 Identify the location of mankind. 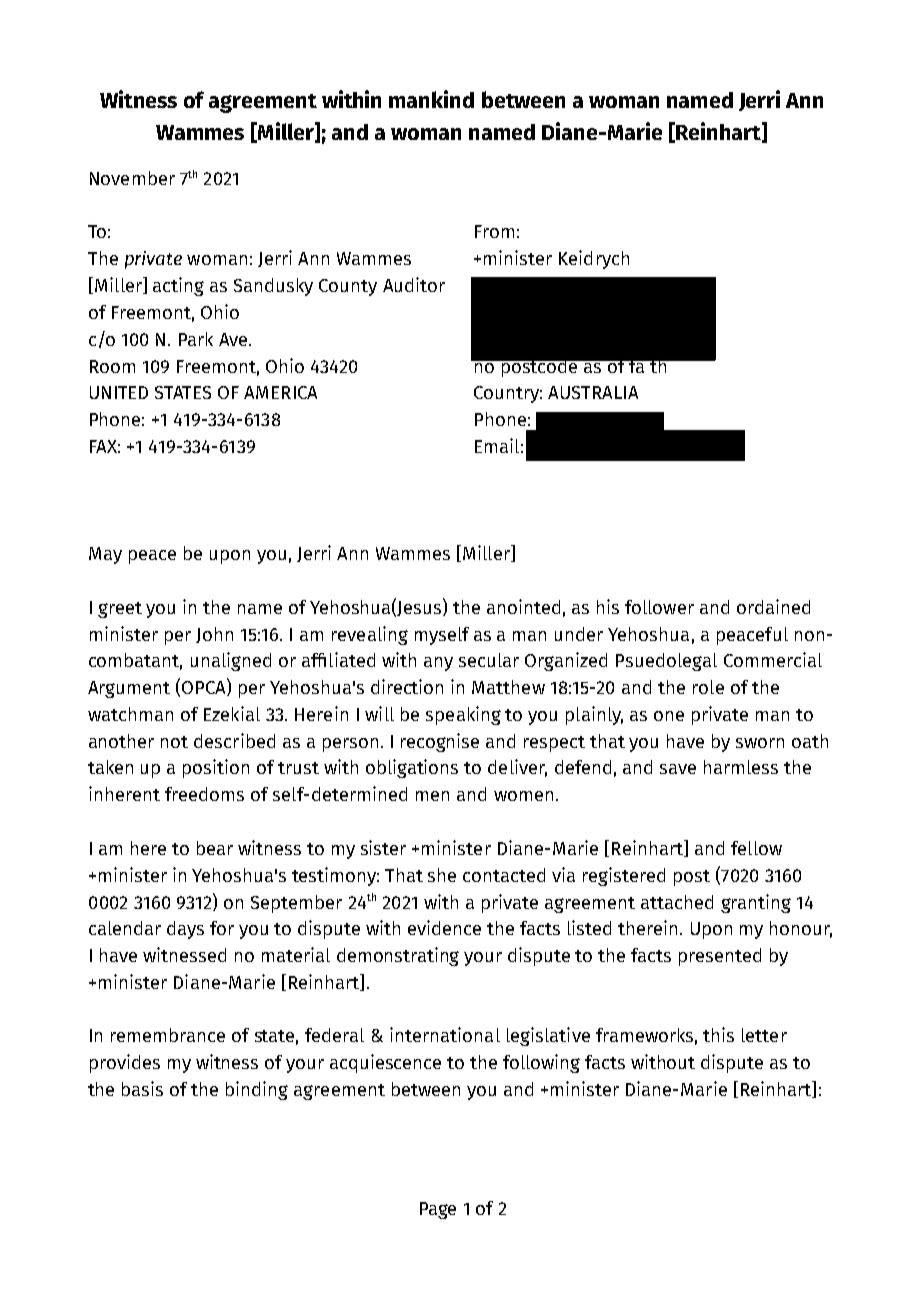
(431, 99).
